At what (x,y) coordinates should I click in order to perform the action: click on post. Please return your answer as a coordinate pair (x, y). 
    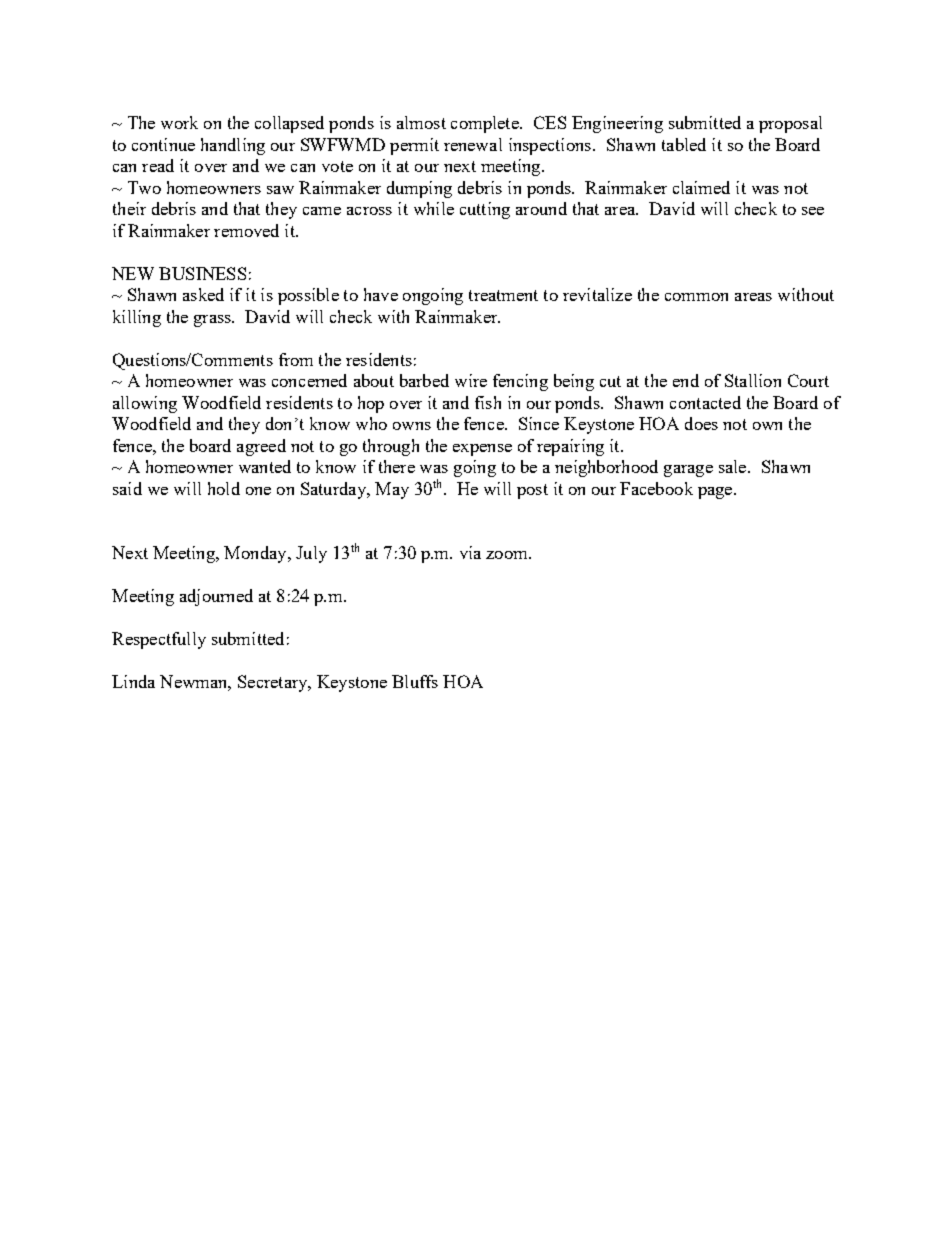
    Looking at the image, I should click on (532, 491).
